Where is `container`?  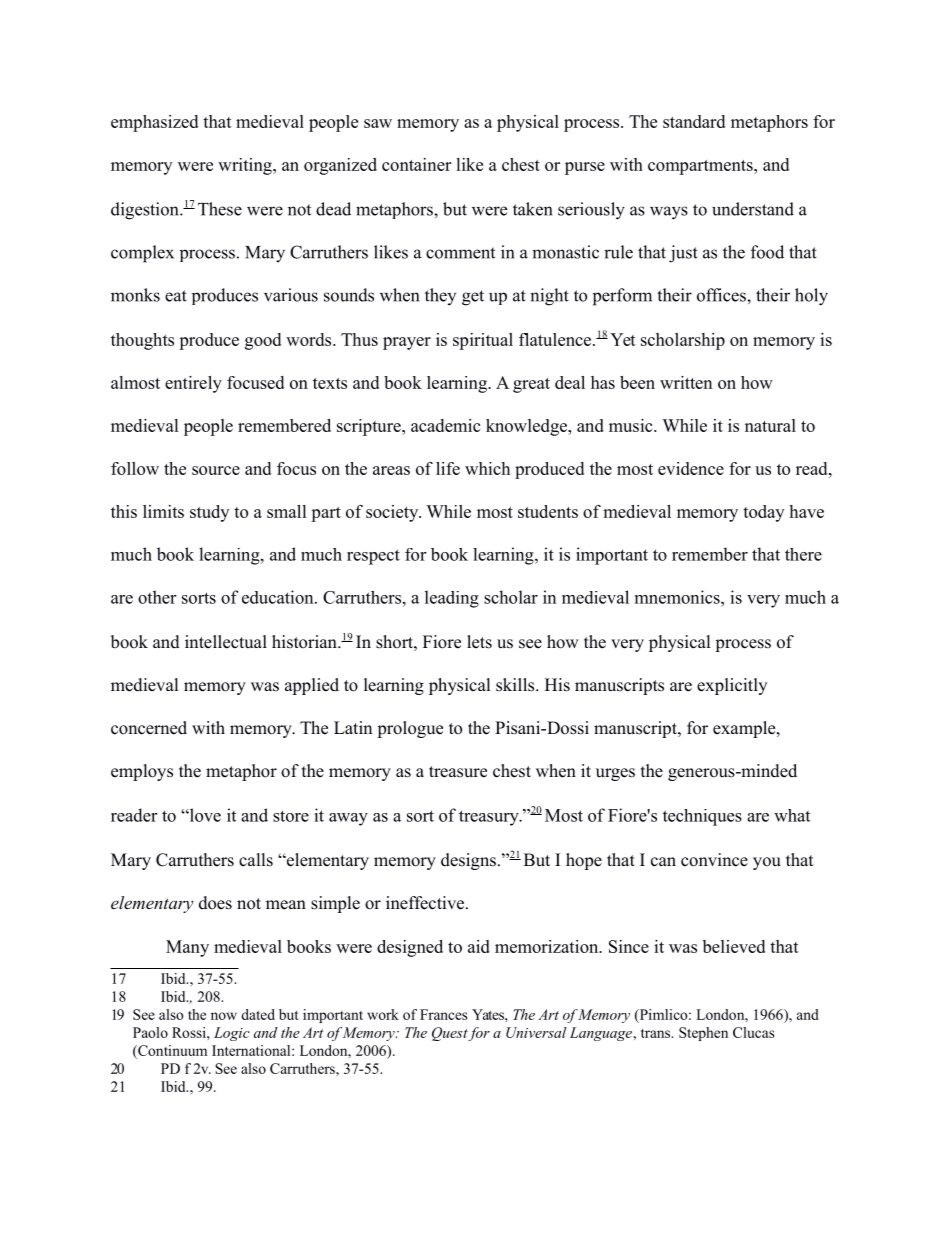 container is located at coordinates (416, 164).
